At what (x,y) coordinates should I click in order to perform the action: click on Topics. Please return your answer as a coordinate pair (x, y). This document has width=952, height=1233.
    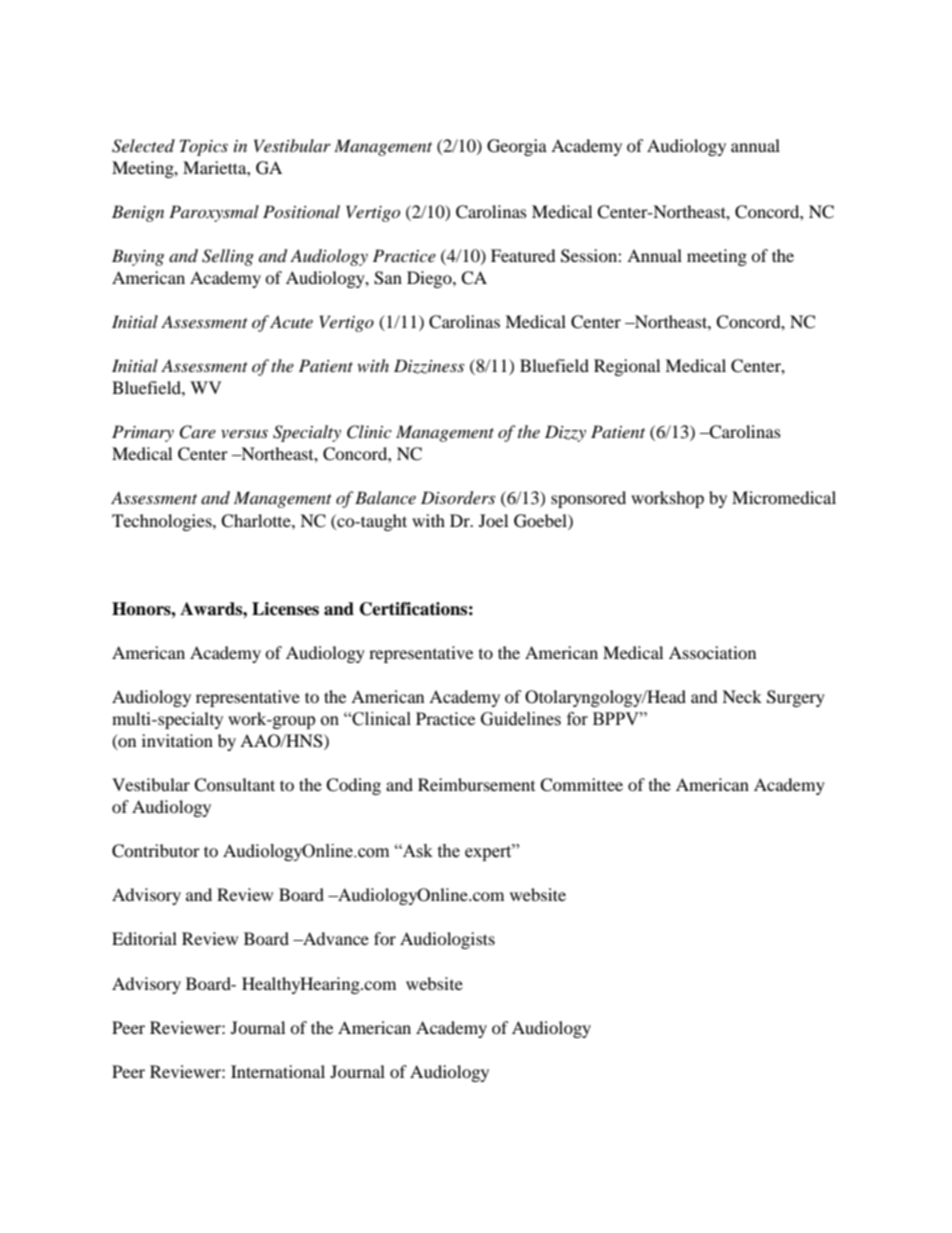
    Looking at the image, I should click on (204, 147).
